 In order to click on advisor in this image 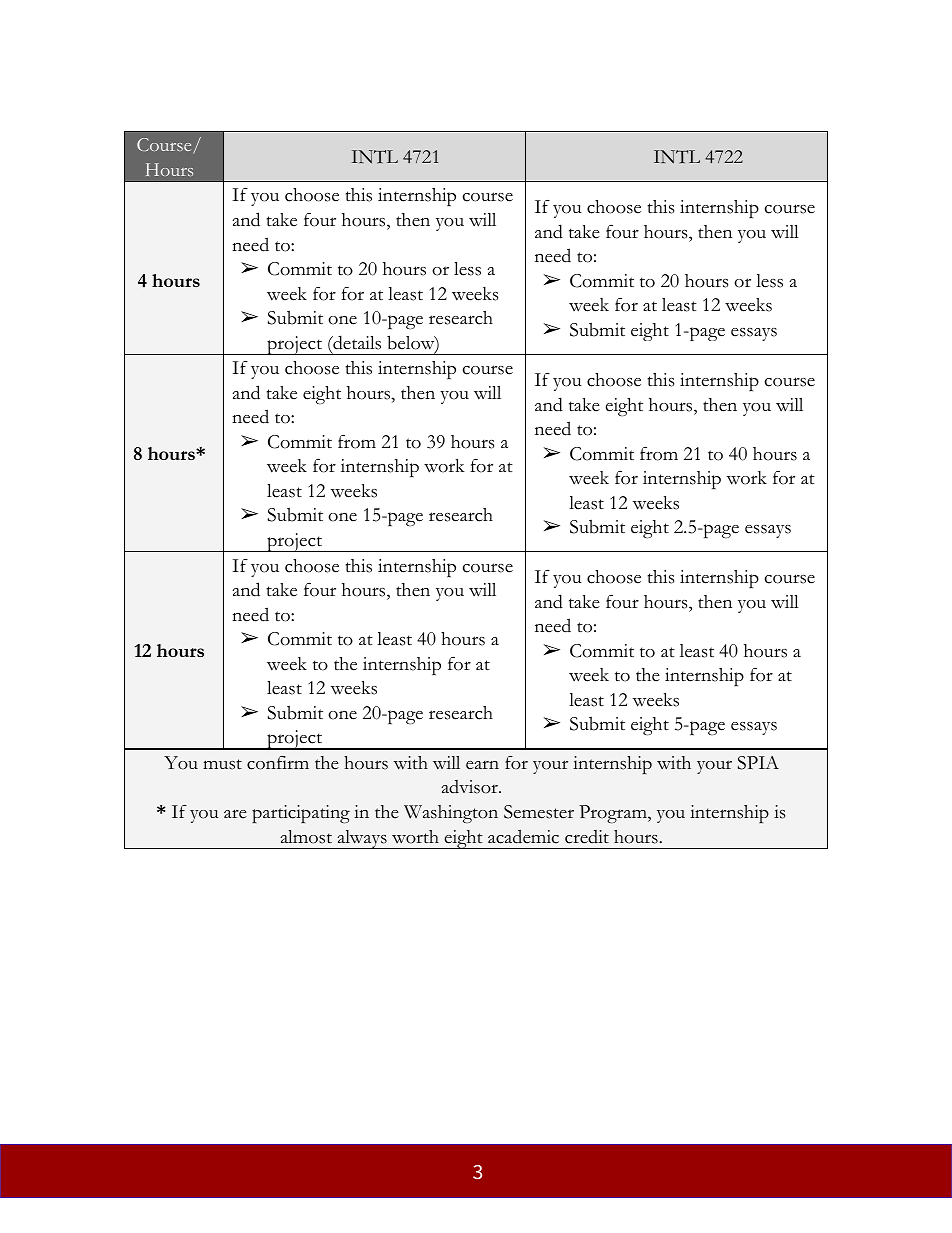, I will do `click(470, 787)`.
